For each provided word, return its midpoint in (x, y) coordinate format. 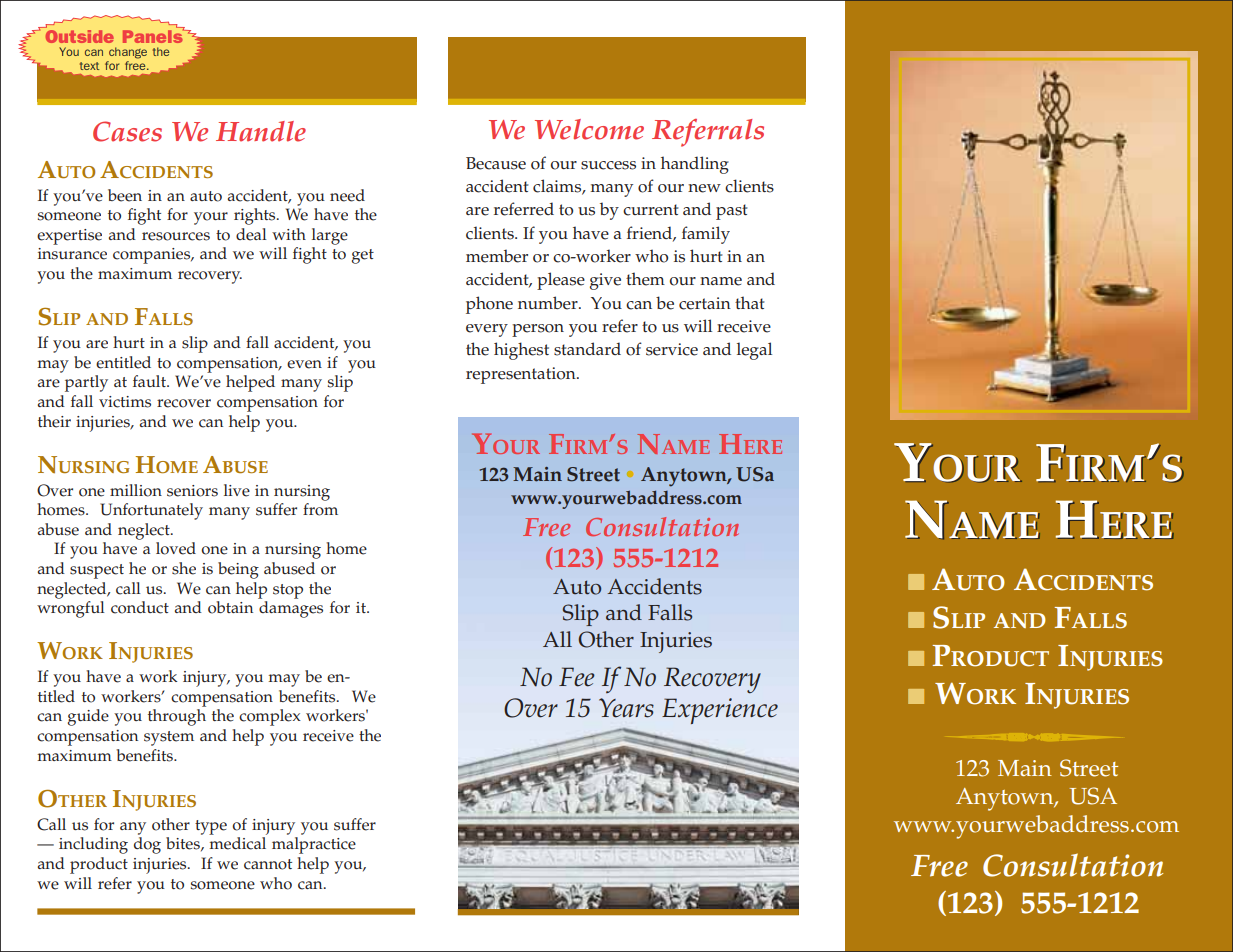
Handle (261, 131)
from (320, 509)
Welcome (589, 129)
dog (147, 845)
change (128, 53)
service (672, 349)
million (136, 490)
